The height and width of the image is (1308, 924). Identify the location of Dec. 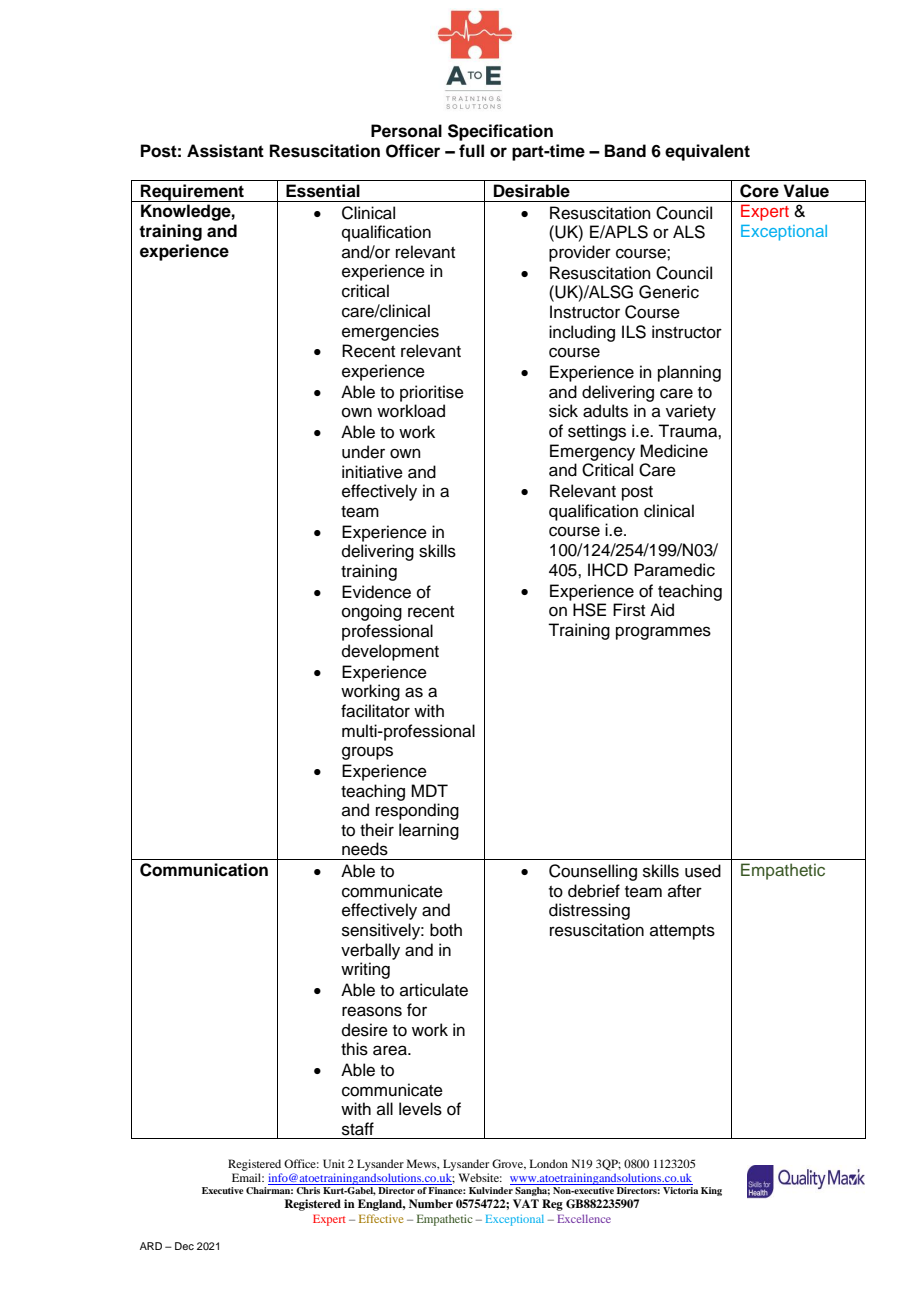
(184, 1246).
